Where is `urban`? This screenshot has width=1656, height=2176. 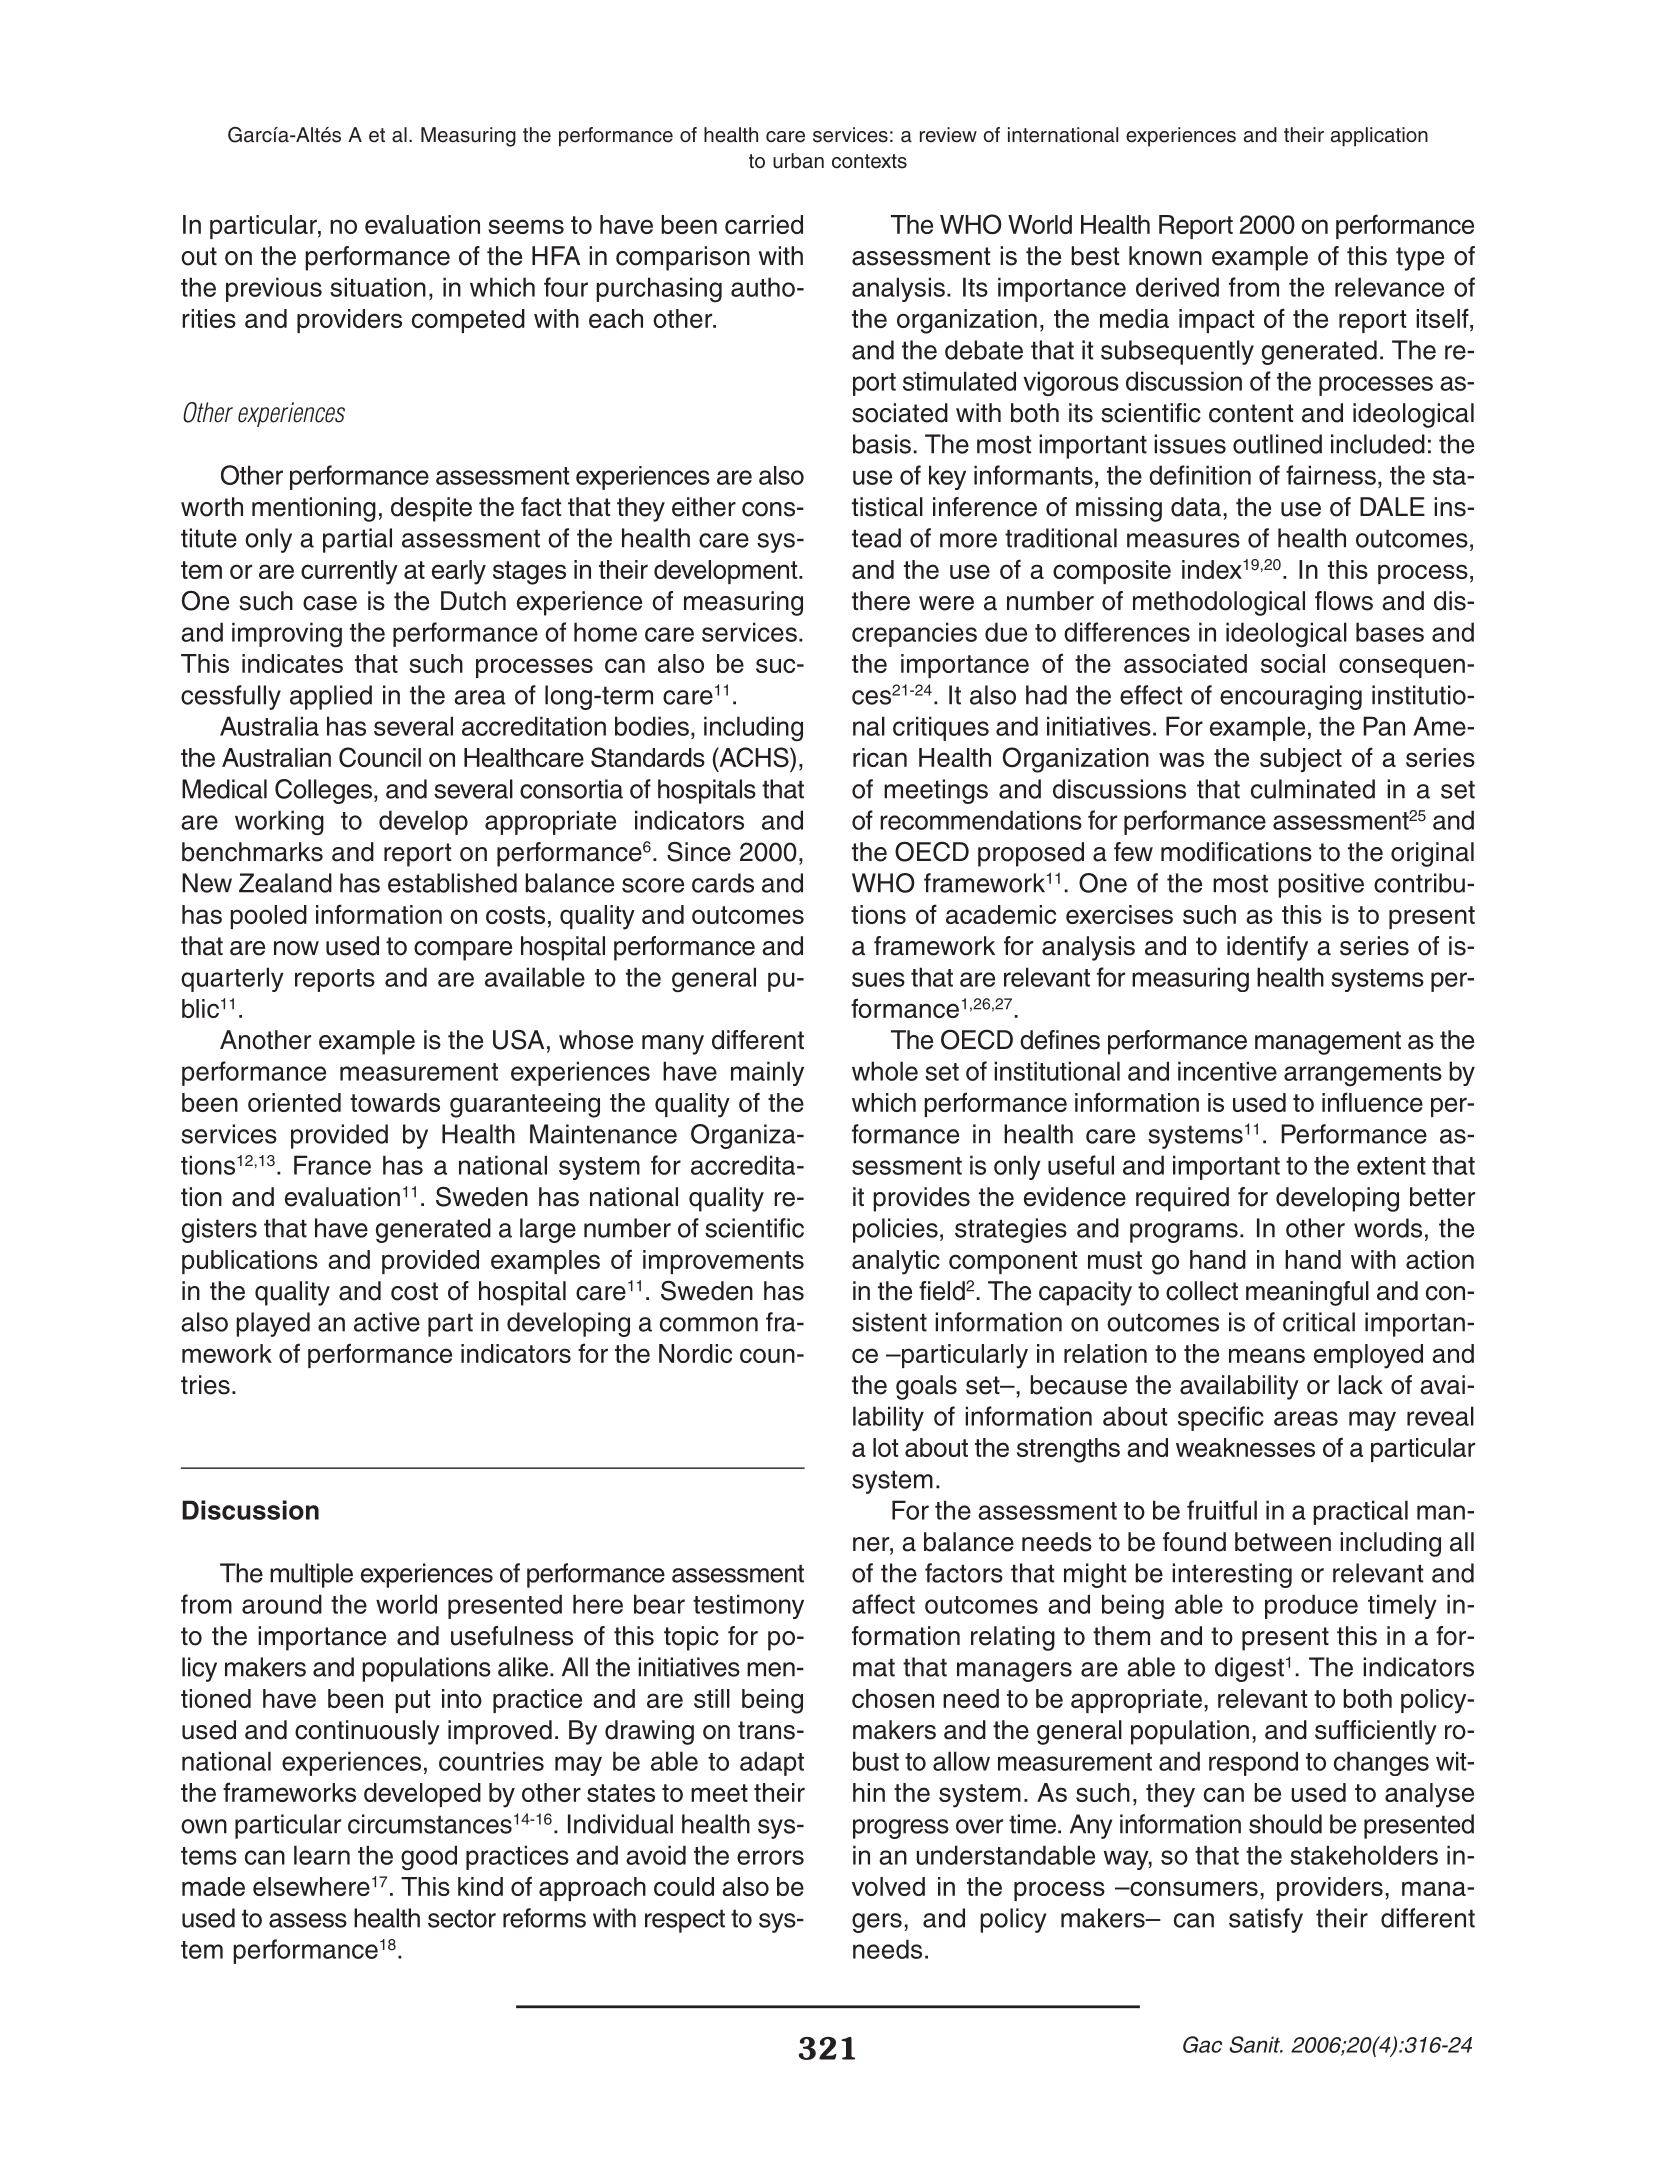
urban is located at coordinates (798, 161).
